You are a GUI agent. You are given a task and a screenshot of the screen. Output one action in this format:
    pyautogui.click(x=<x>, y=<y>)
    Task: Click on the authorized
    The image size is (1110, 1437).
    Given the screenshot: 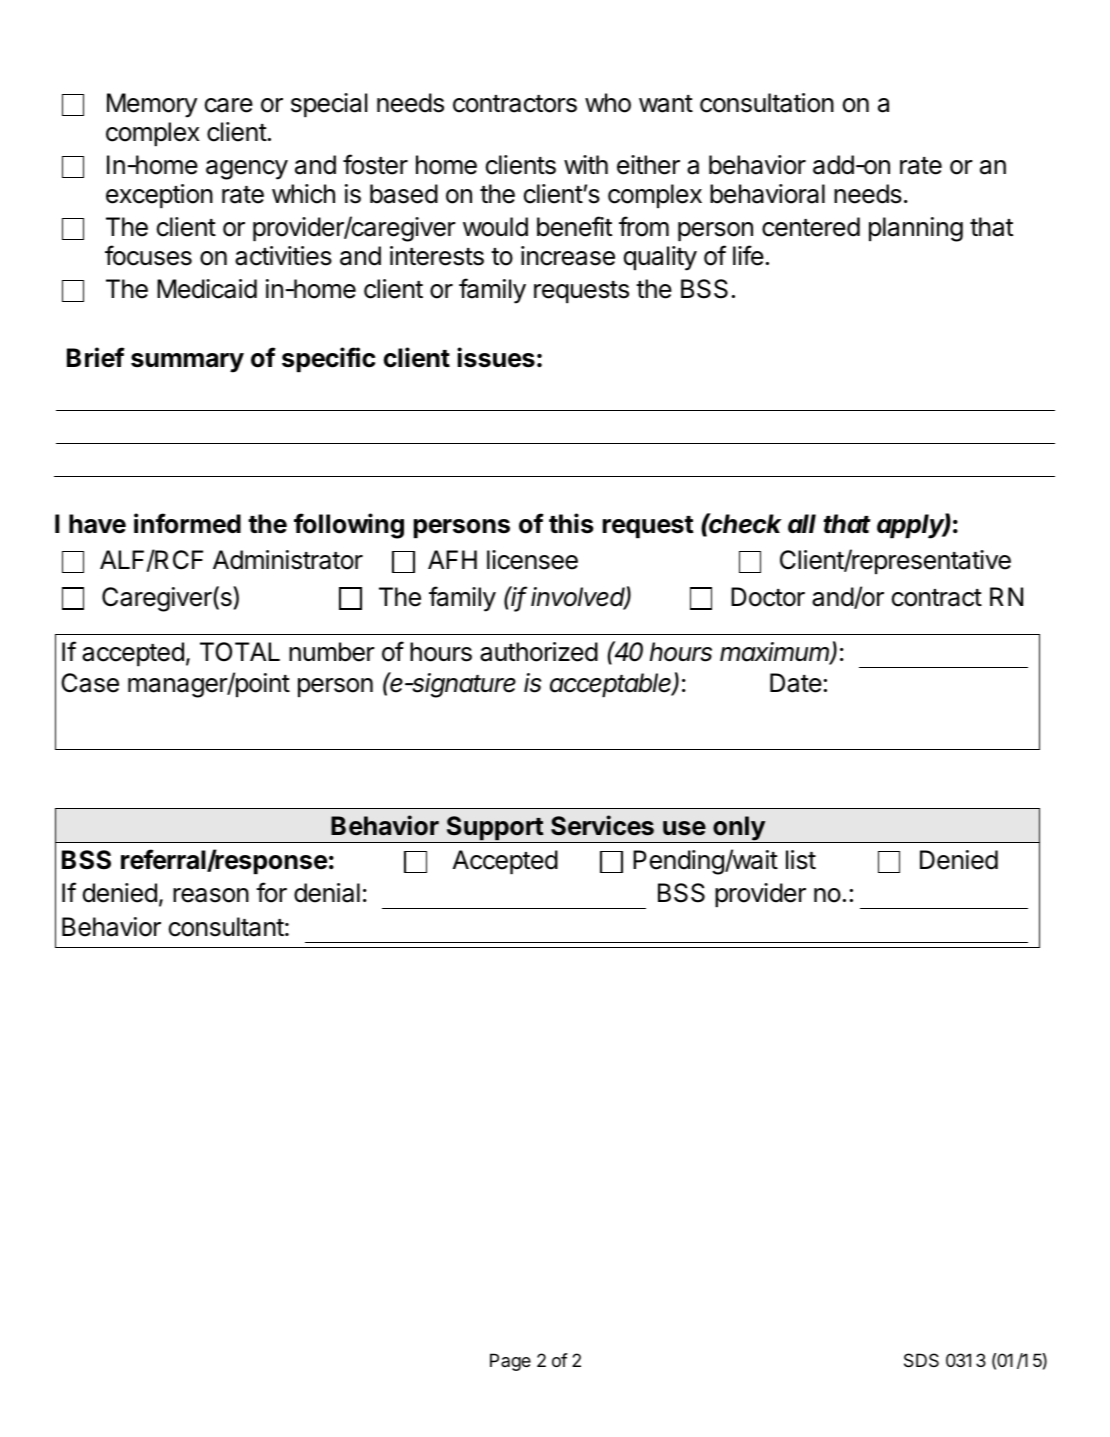 What is the action you would take?
    pyautogui.click(x=539, y=652)
